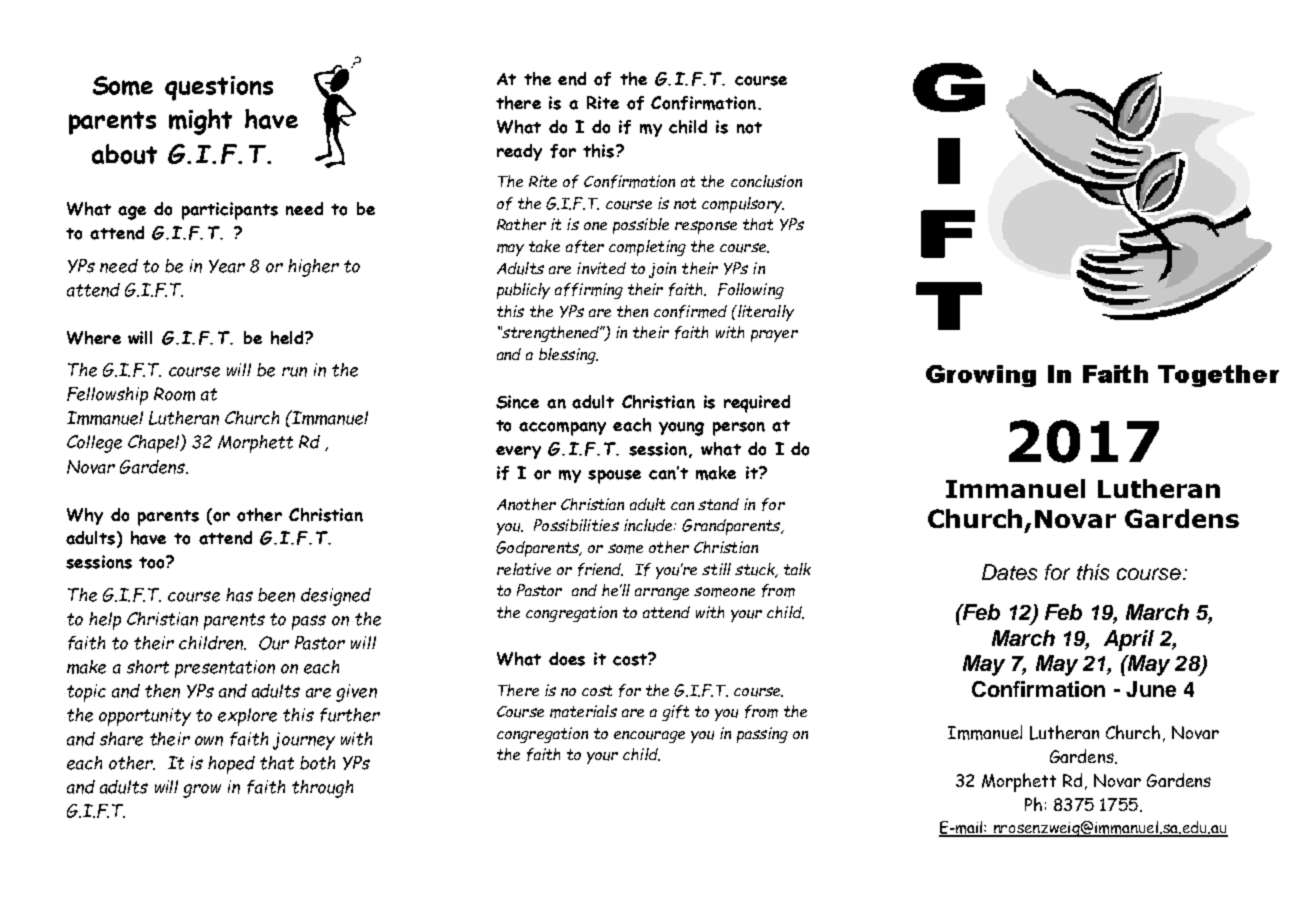  What do you see at coordinates (766, 181) in the page?
I see `conclusion` at bounding box center [766, 181].
